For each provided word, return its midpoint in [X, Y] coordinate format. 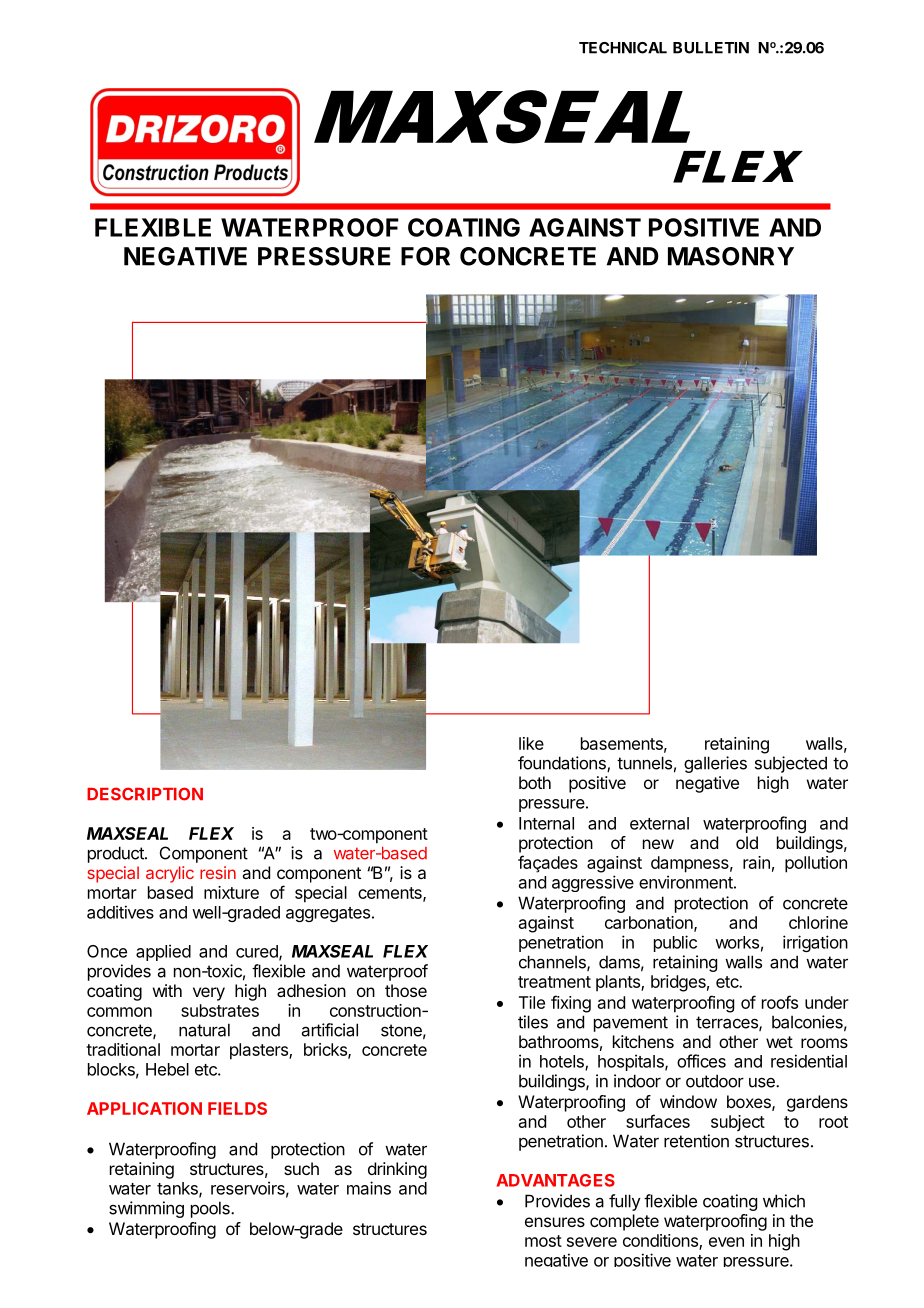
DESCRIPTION [145, 794]
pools [211, 1209]
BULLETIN [711, 48]
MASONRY [731, 256]
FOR [425, 256]
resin [218, 872]
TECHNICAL [623, 48]
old [747, 842]
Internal [546, 823]
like [531, 743]
